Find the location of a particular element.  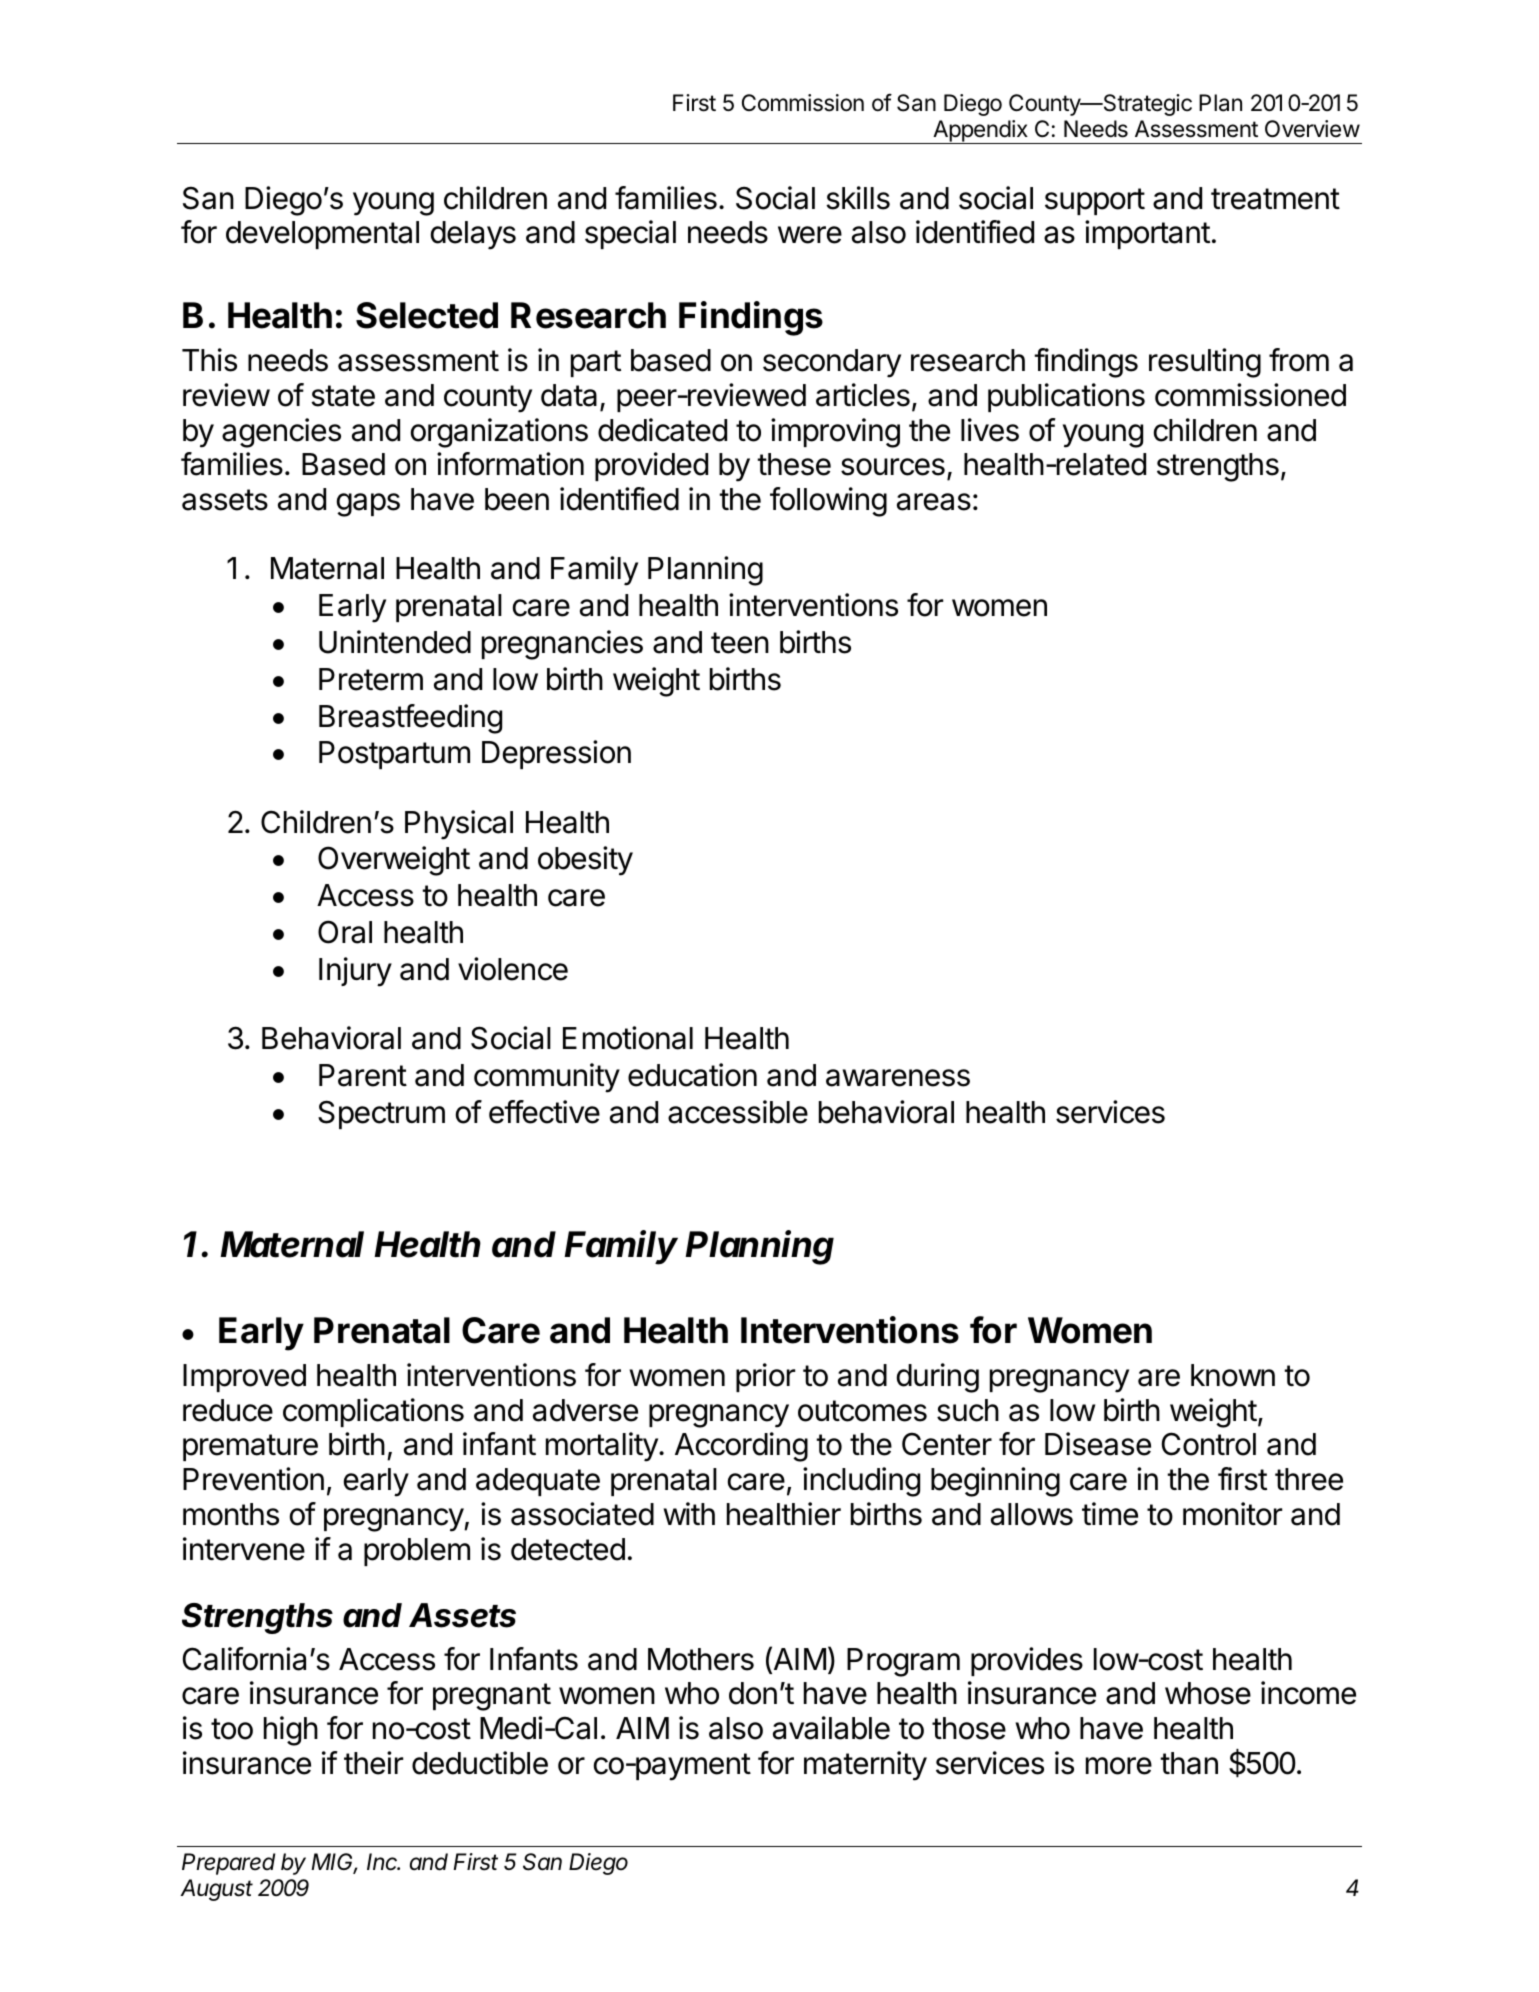

than is located at coordinates (1189, 1763).
